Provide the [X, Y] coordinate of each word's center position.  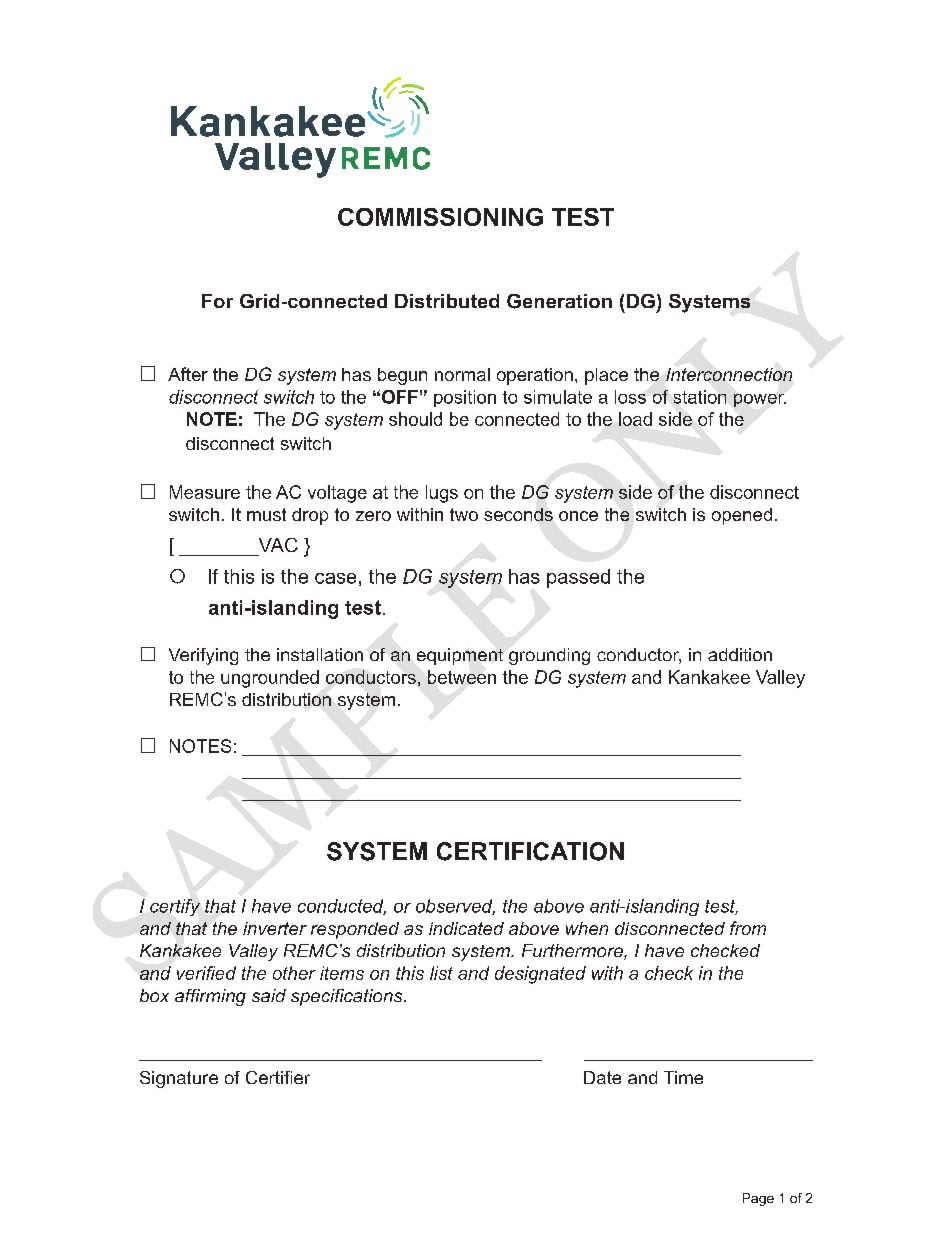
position [465, 398]
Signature [179, 1079]
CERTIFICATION [530, 851]
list [441, 973]
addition [740, 654]
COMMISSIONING [440, 217]
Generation [559, 301]
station [700, 397]
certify [175, 907]
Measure [205, 492]
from [748, 928]
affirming [210, 997]
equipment [460, 656]
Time [683, 1077]
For [217, 301]
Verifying [203, 656]
